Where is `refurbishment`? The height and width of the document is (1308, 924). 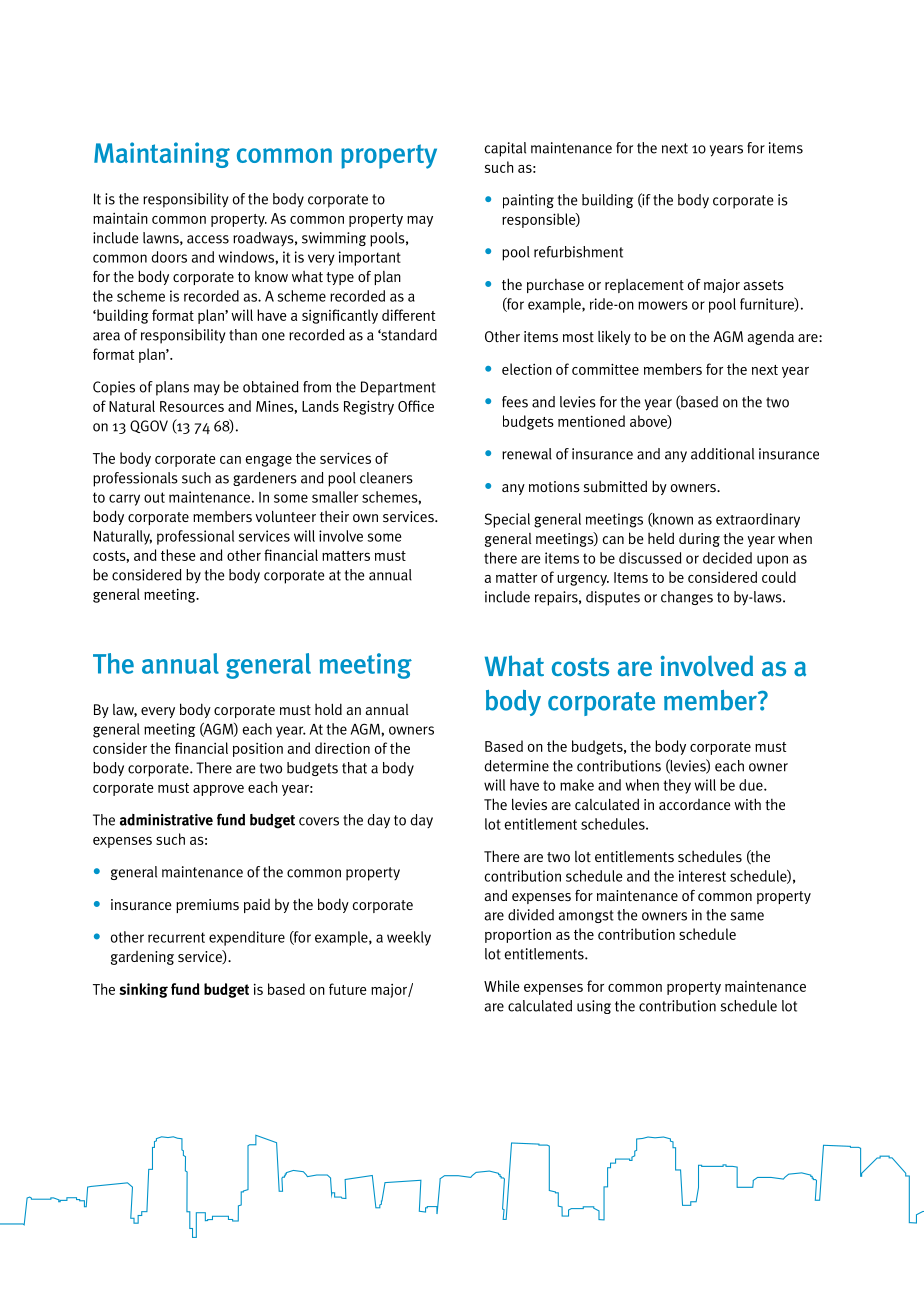
refurbishment is located at coordinates (578, 252).
